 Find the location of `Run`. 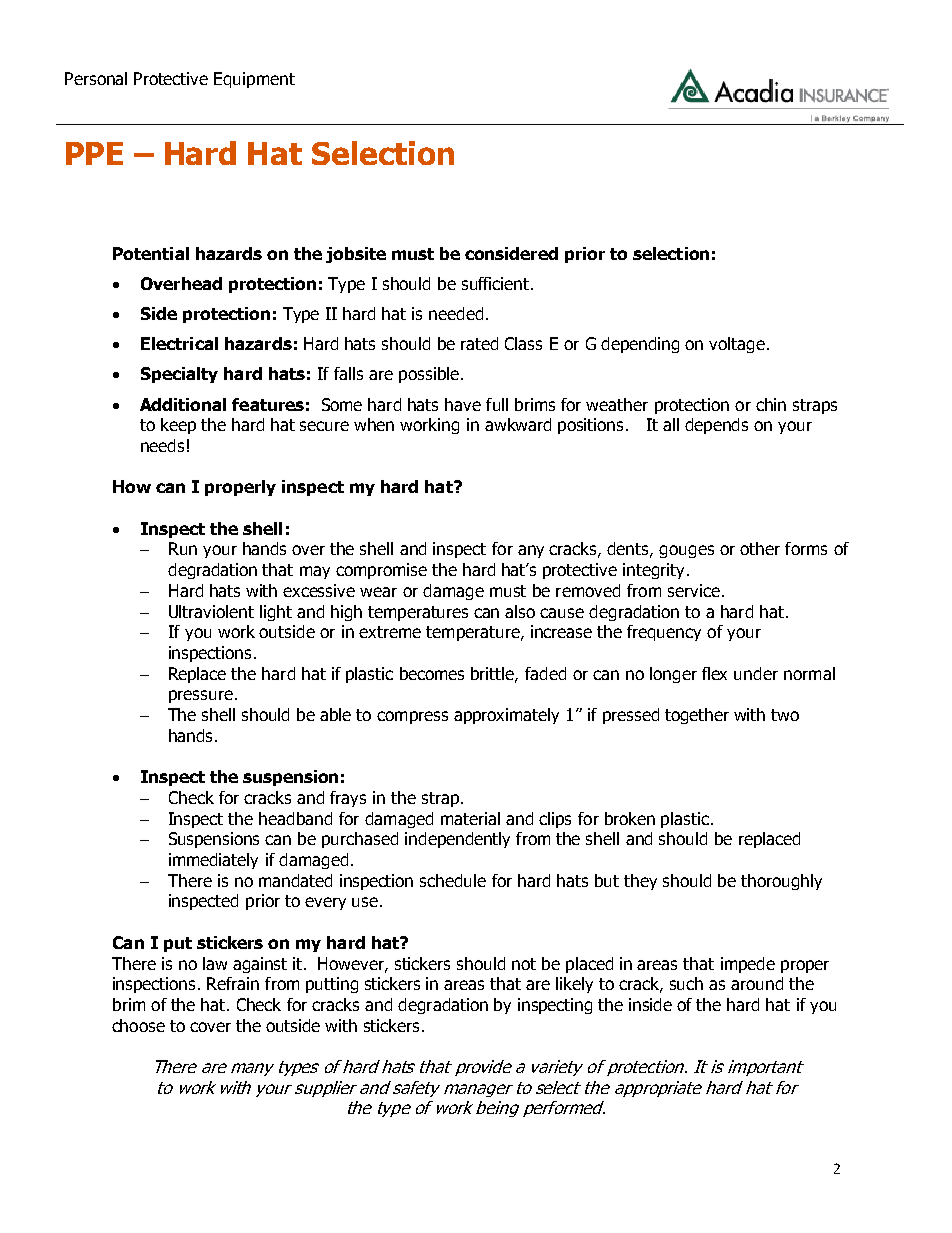

Run is located at coordinates (183, 548).
